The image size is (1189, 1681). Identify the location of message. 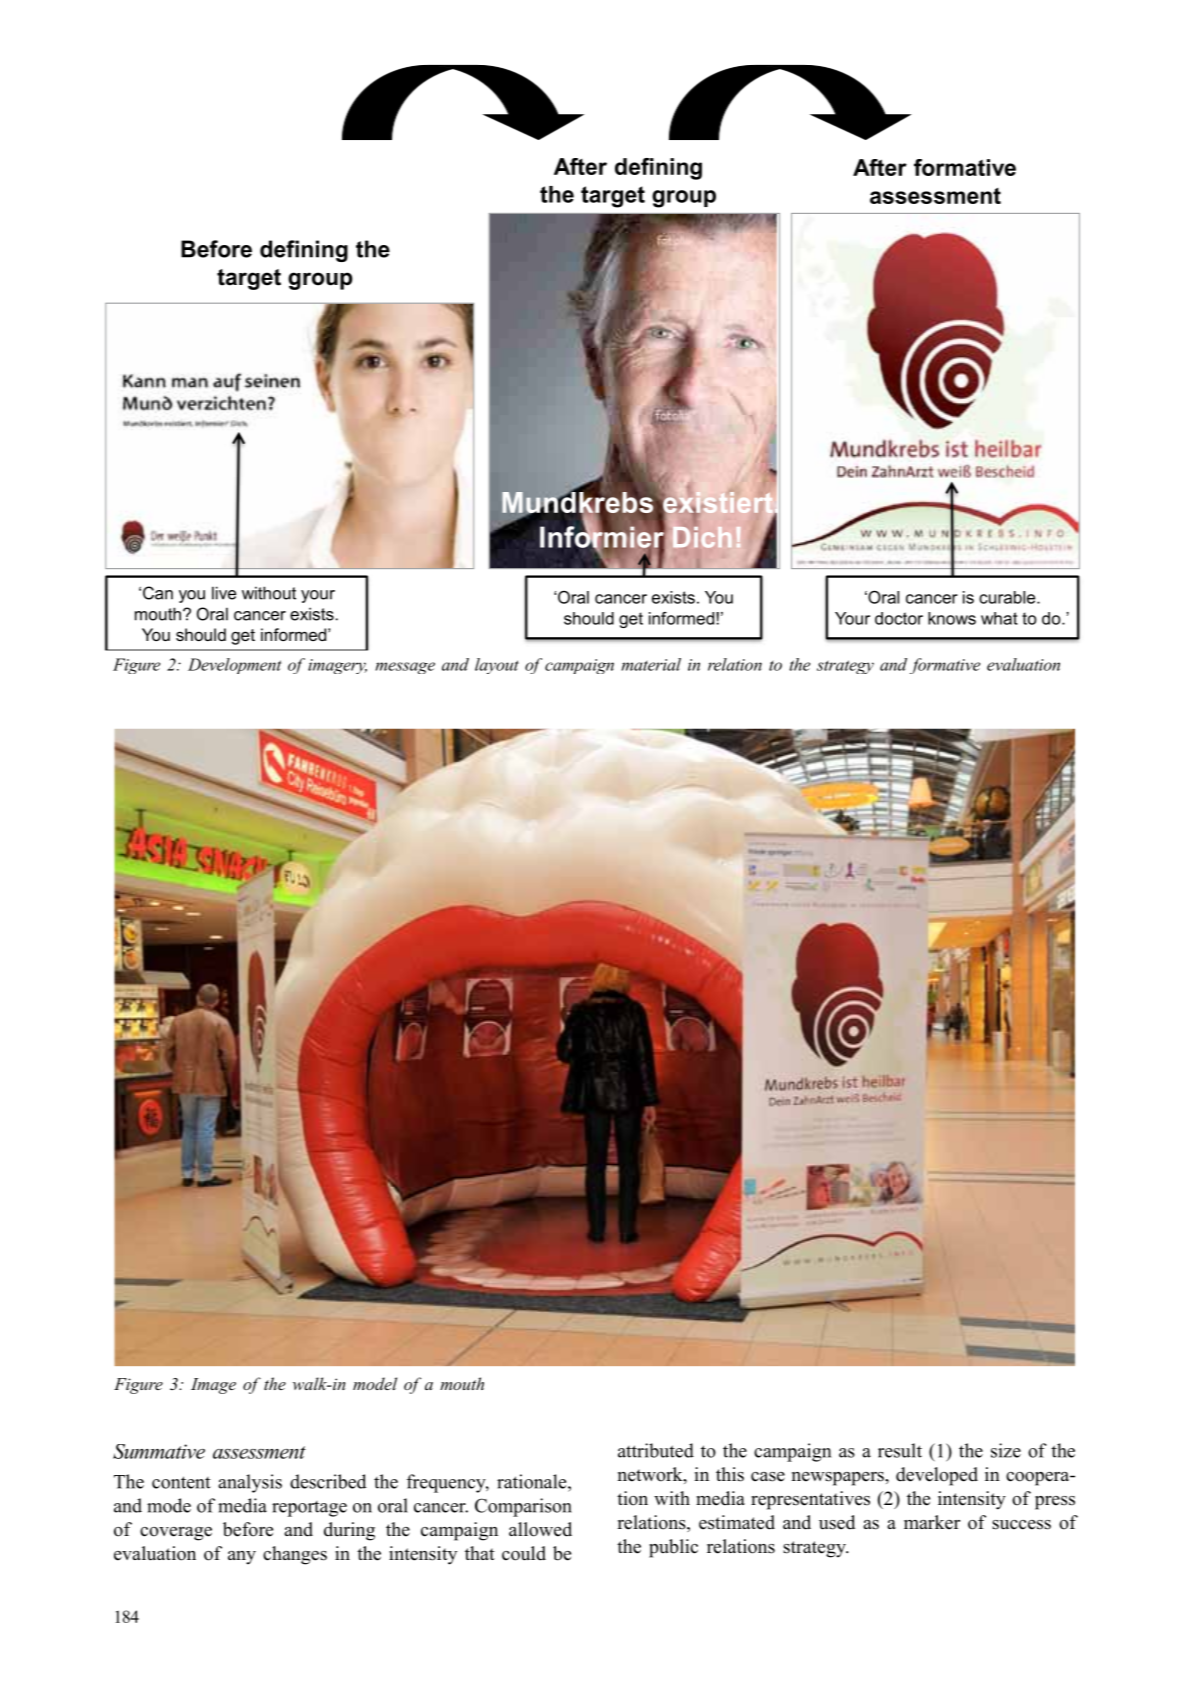
(405, 668).
